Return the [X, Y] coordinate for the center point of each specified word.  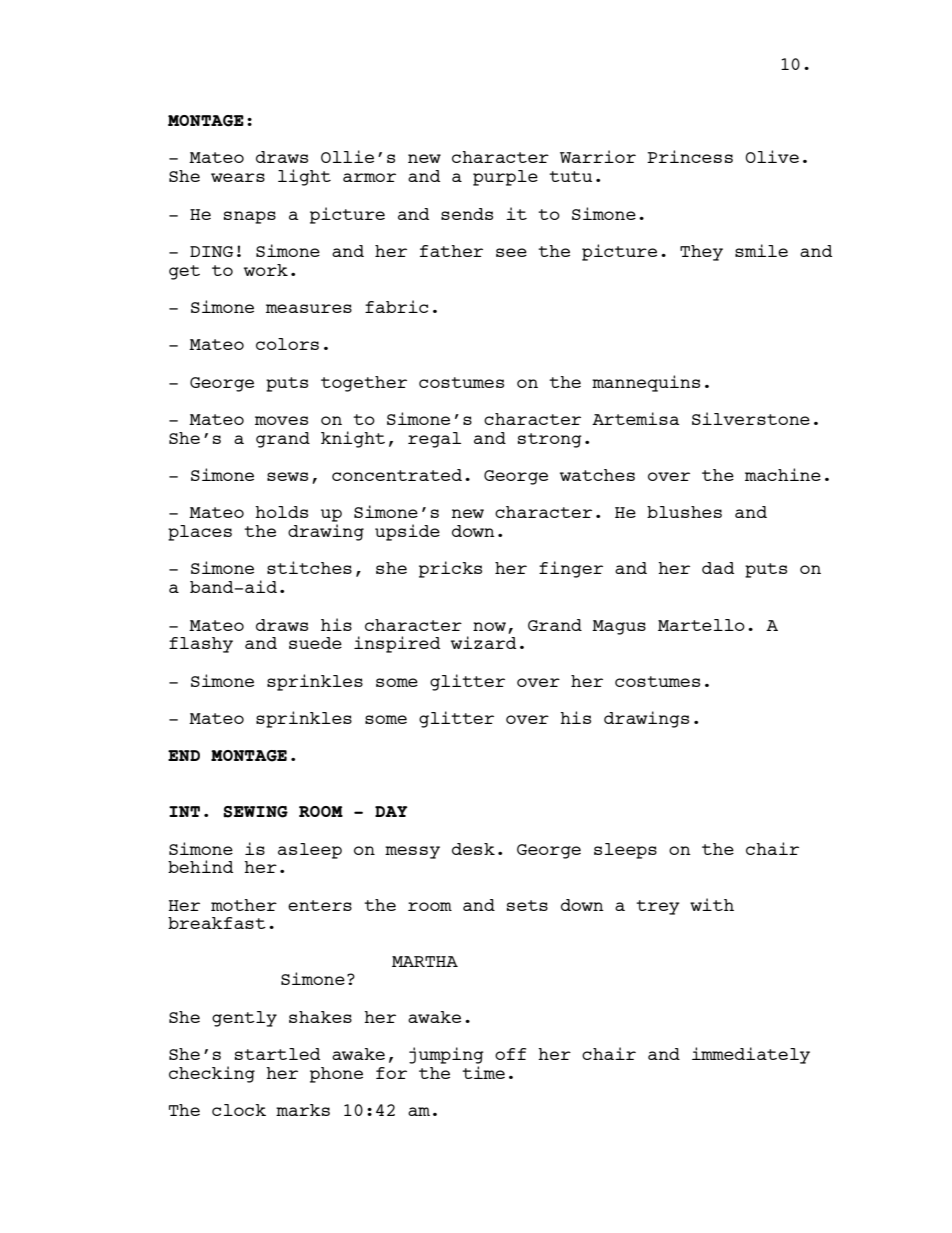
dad [718, 568]
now [489, 626]
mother [244, 905]
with [712, 904]
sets [527, 905]
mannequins [646, 383]
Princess [690, 156]
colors [287, 344]
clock [239, 1110]
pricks [450, 569]
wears [238, 177]
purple [505, 178]
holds [281, 512]
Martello [701, 625]
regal [434, 440]
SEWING [255, 812]
